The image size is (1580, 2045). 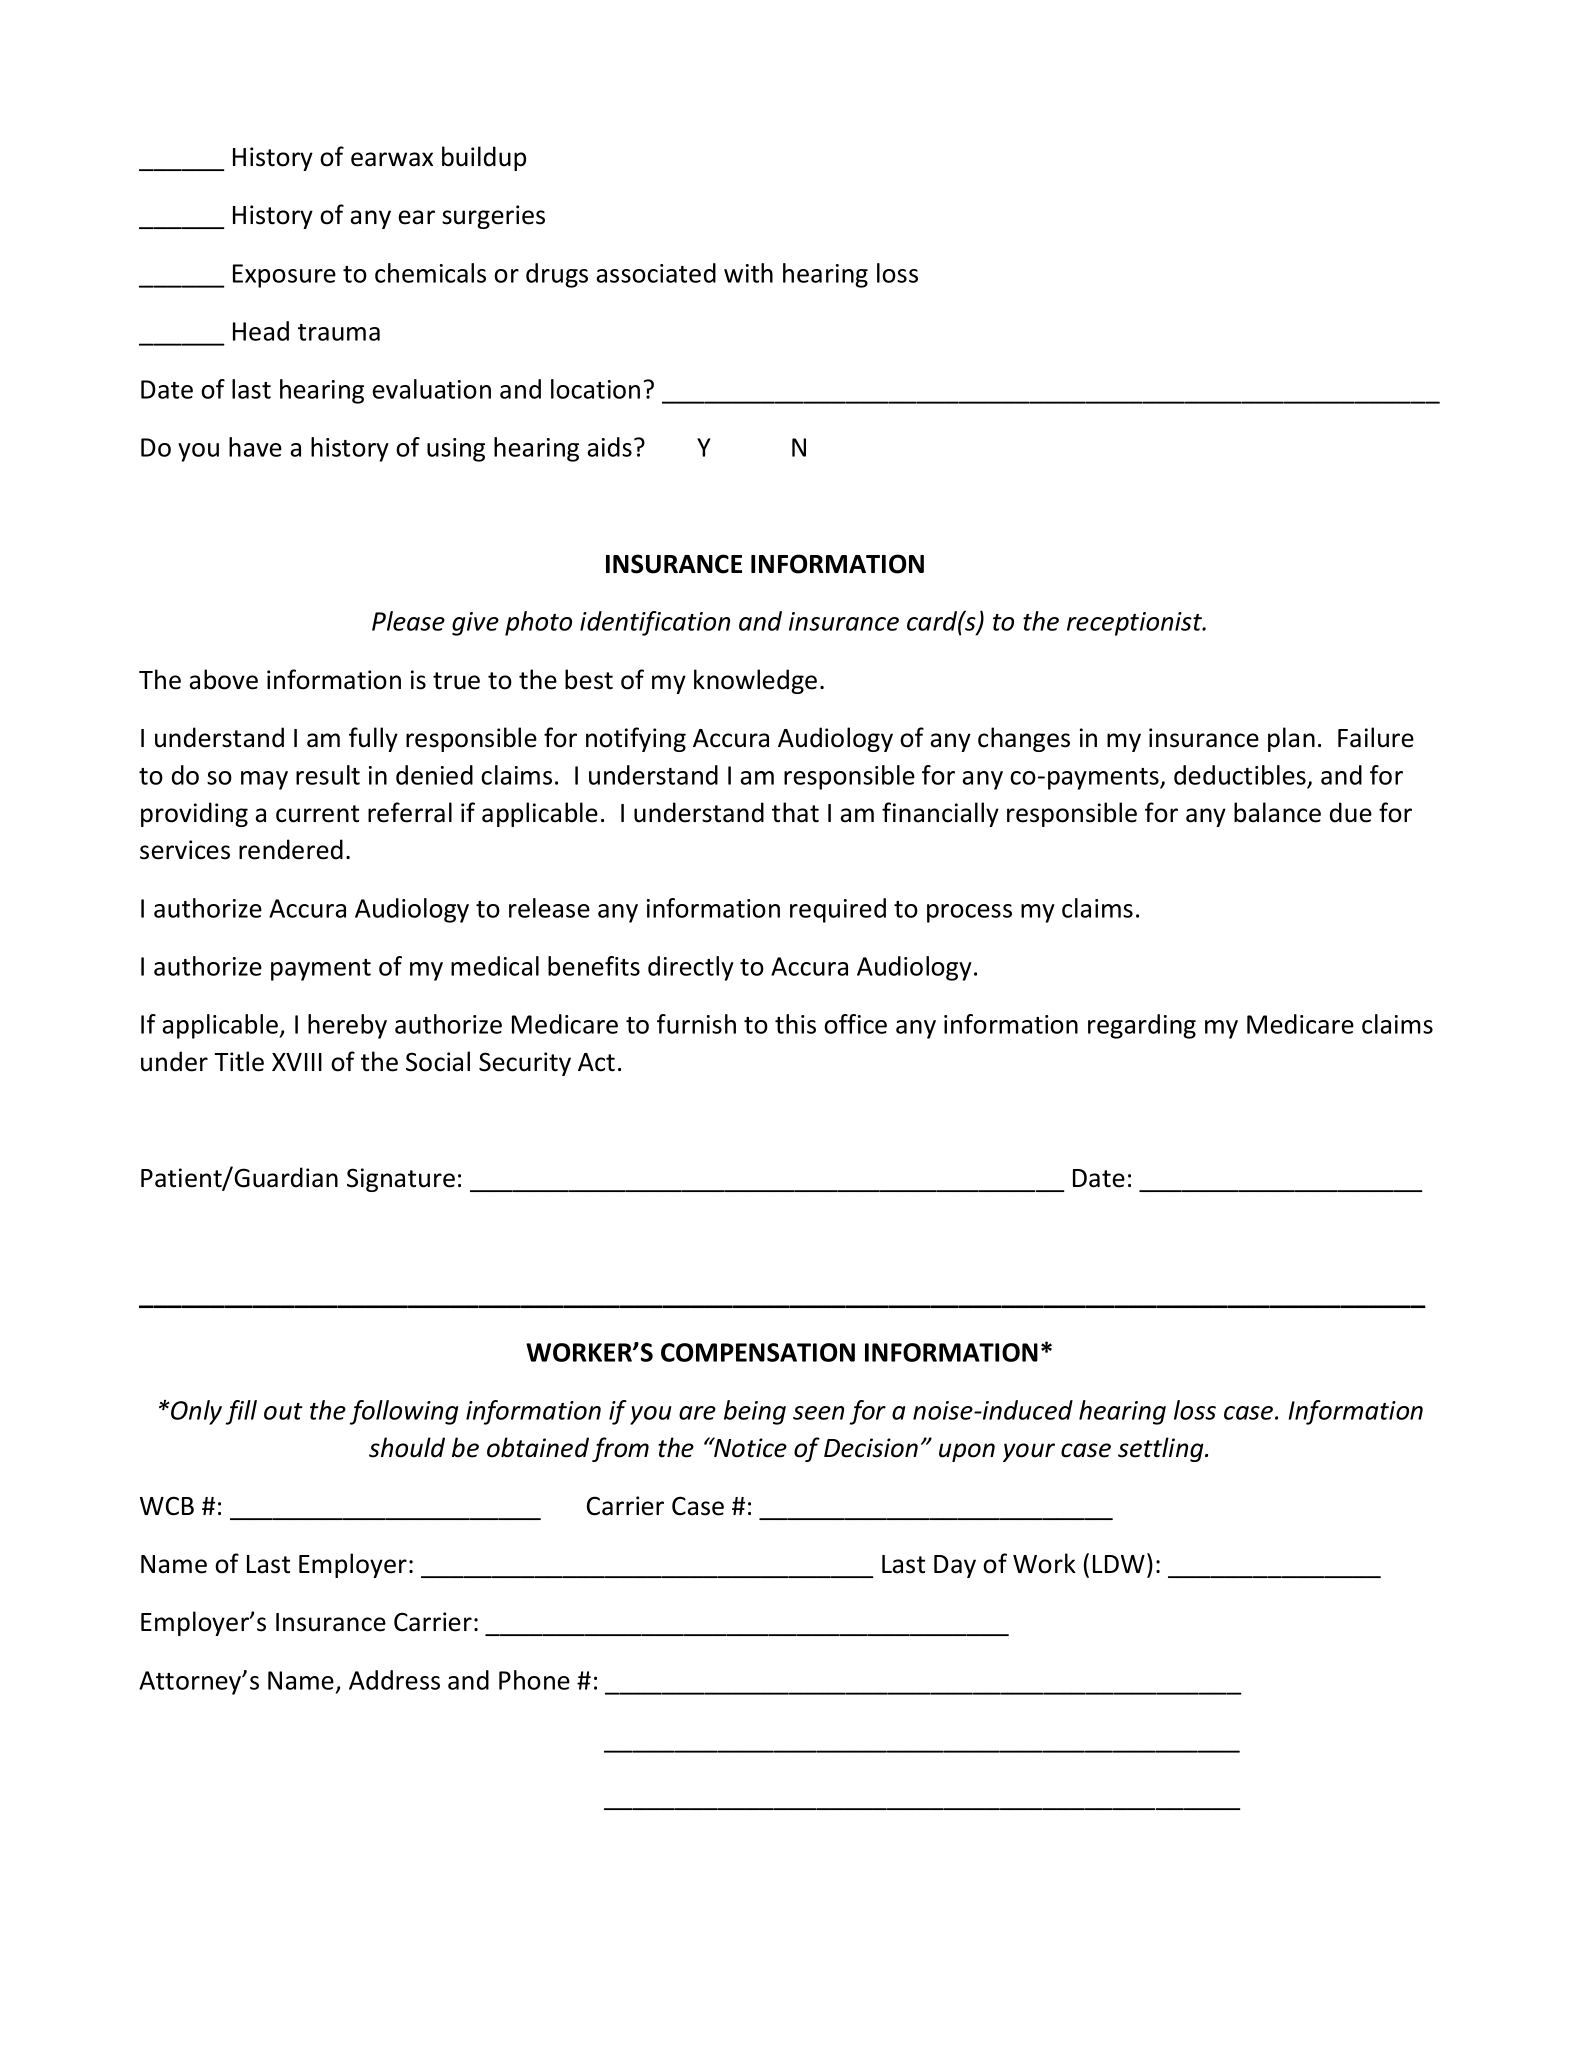 What do you see at coordinates (955, 1566) in the screenshot?
I see `Day` at bounding box center [955, 1566].
